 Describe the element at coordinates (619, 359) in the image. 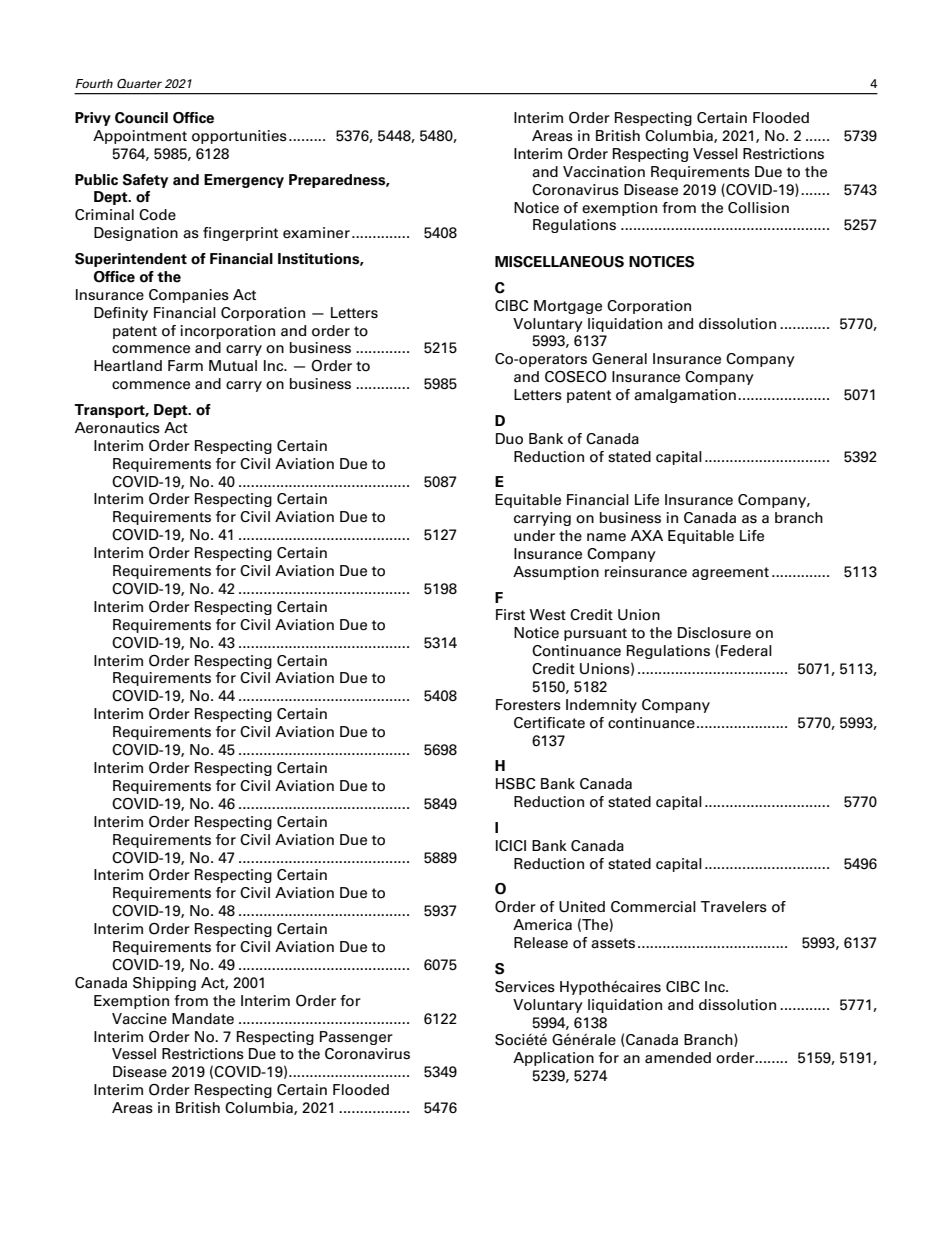

I see `General` at that location.
